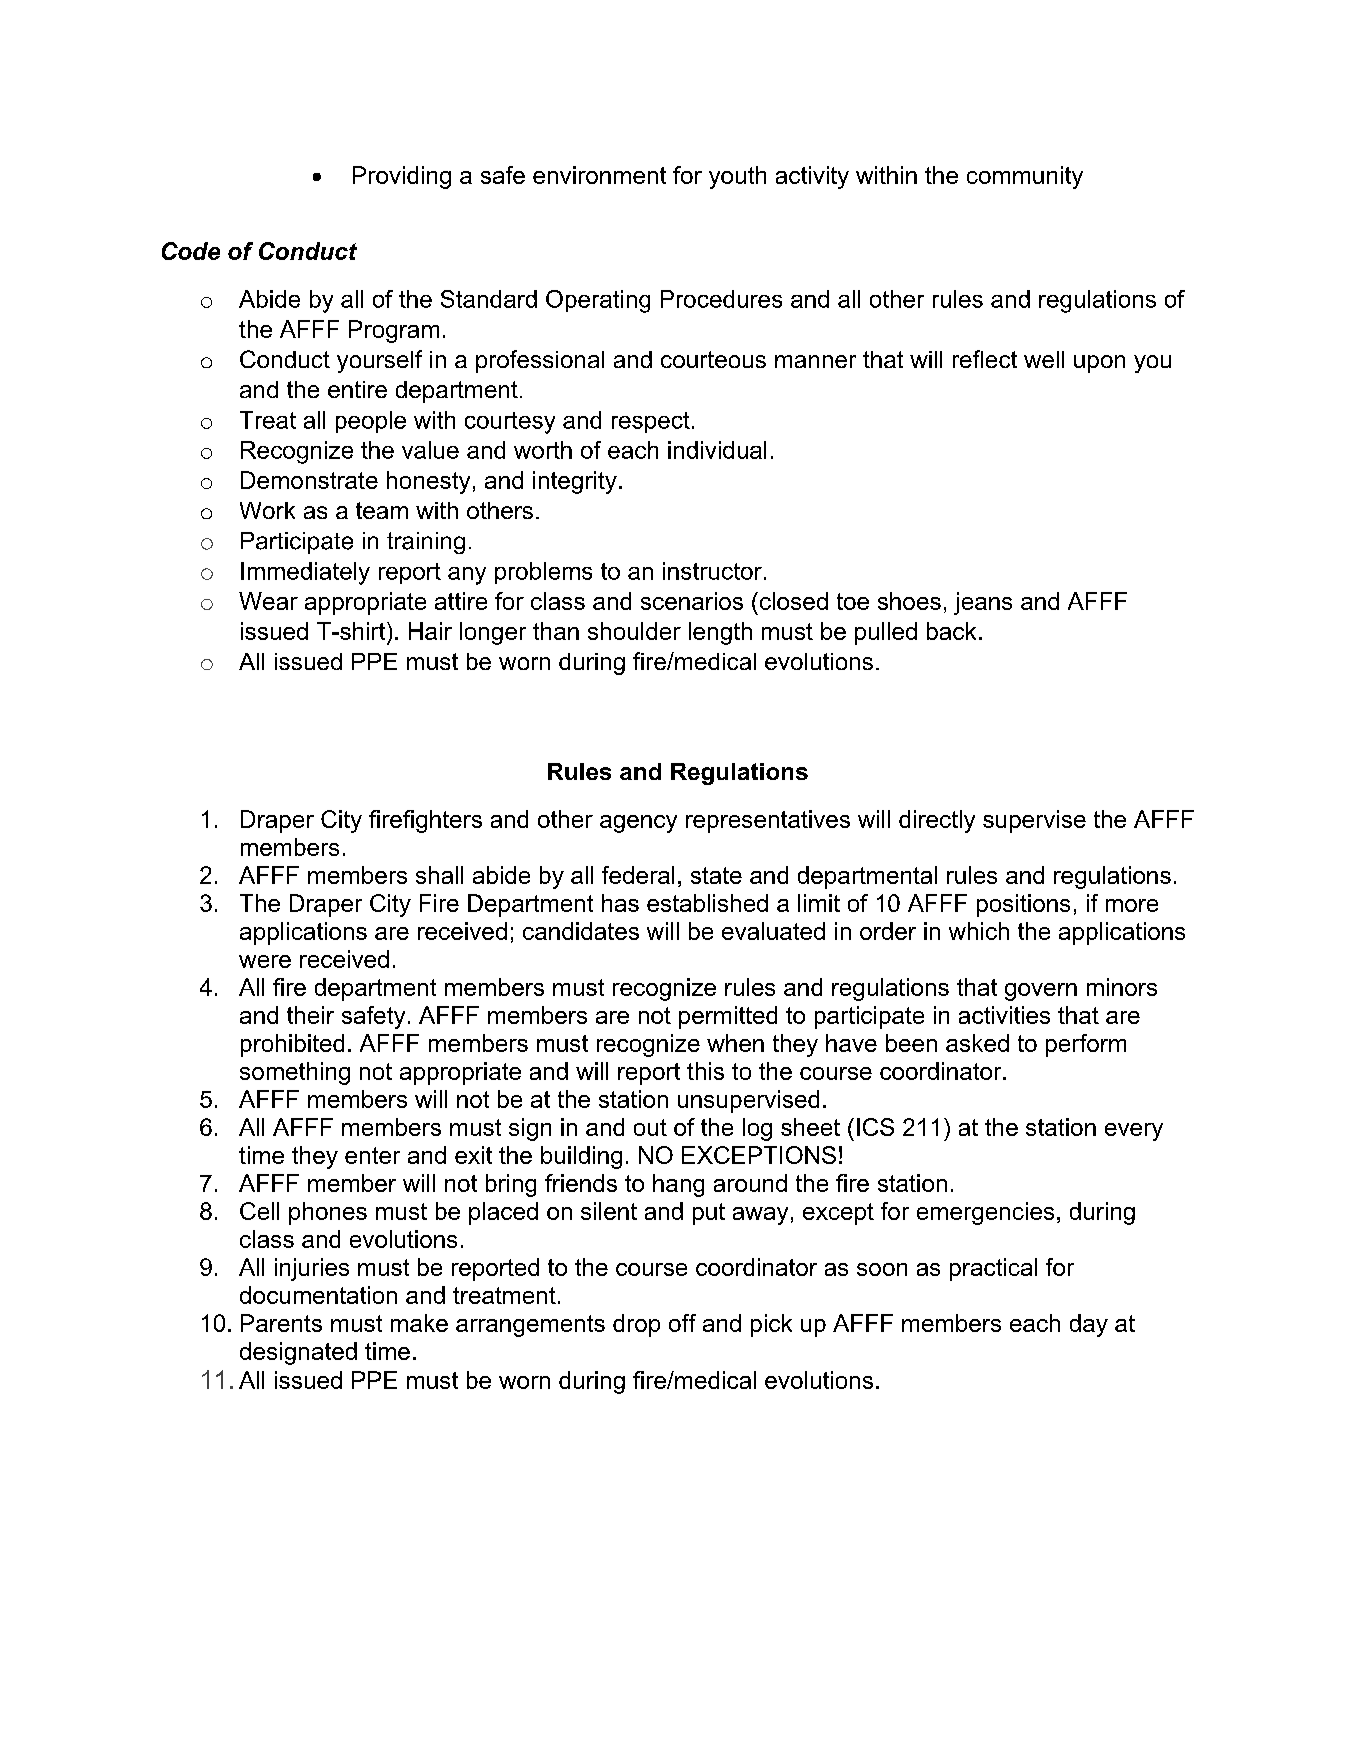  What do you see at coordinates (295, 1073) in the screenshot?
I see `something` at bounding box center [295, 1073].
